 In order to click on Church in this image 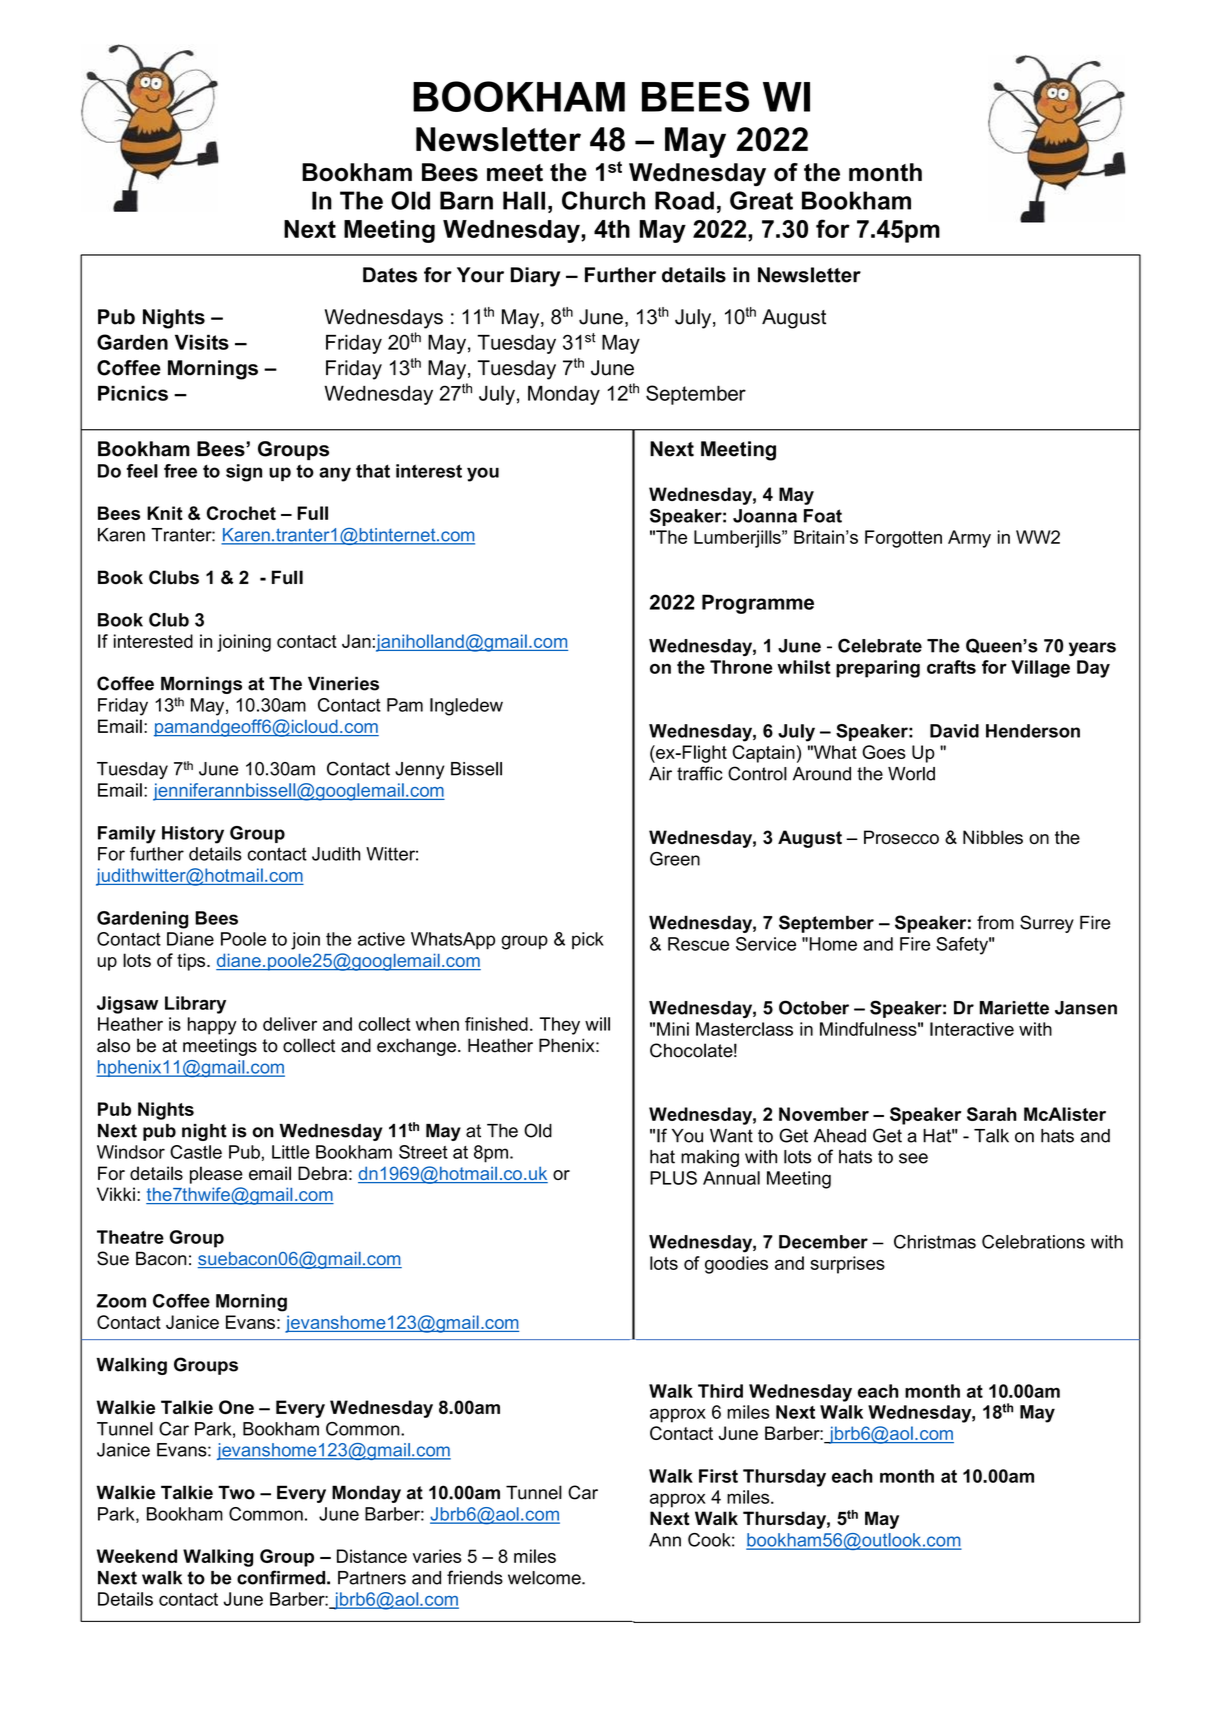, I will do `click(603, 200)`.
